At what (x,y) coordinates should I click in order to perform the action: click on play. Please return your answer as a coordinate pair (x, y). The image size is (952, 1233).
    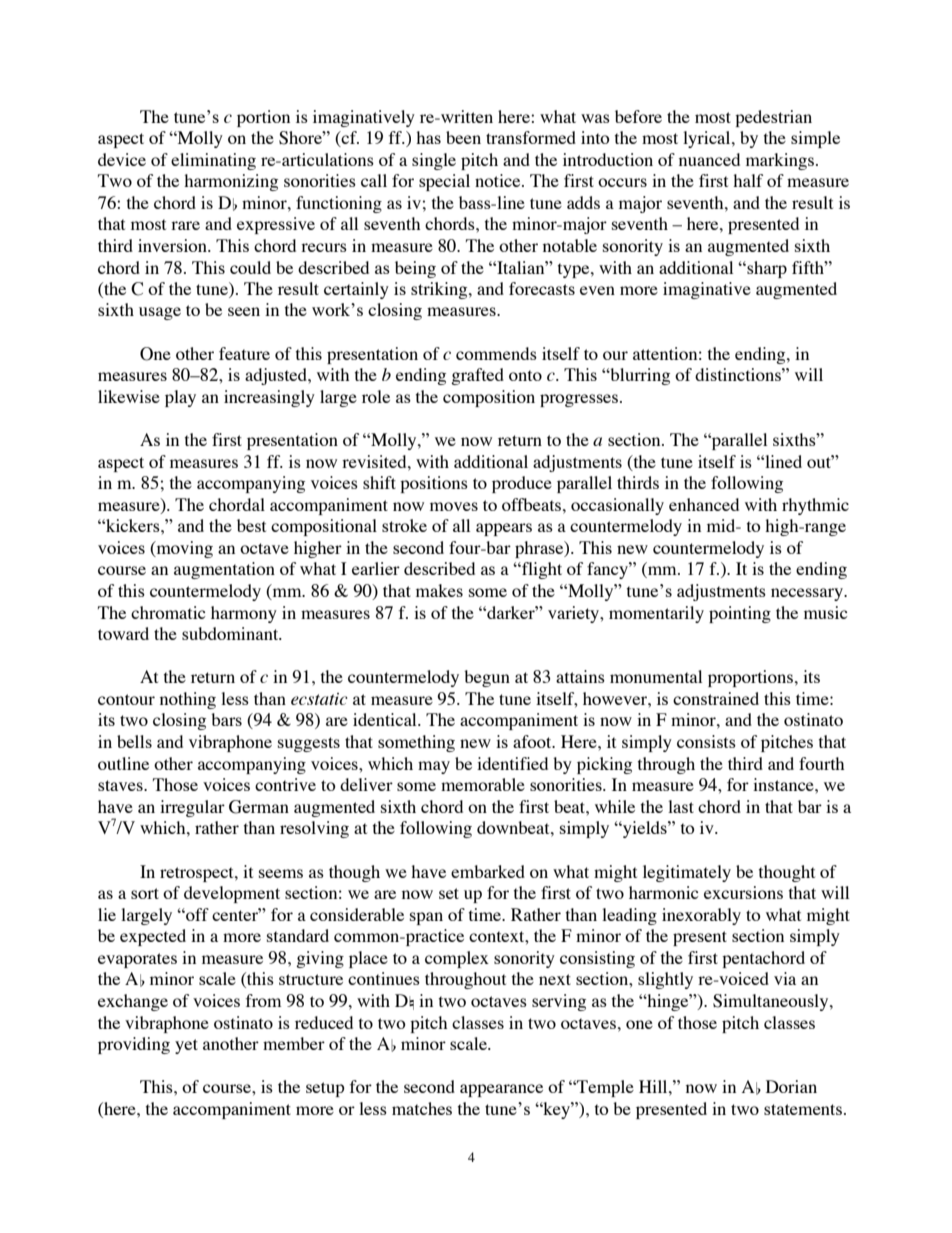
    Looking at the image, I should click on (180, 398).
